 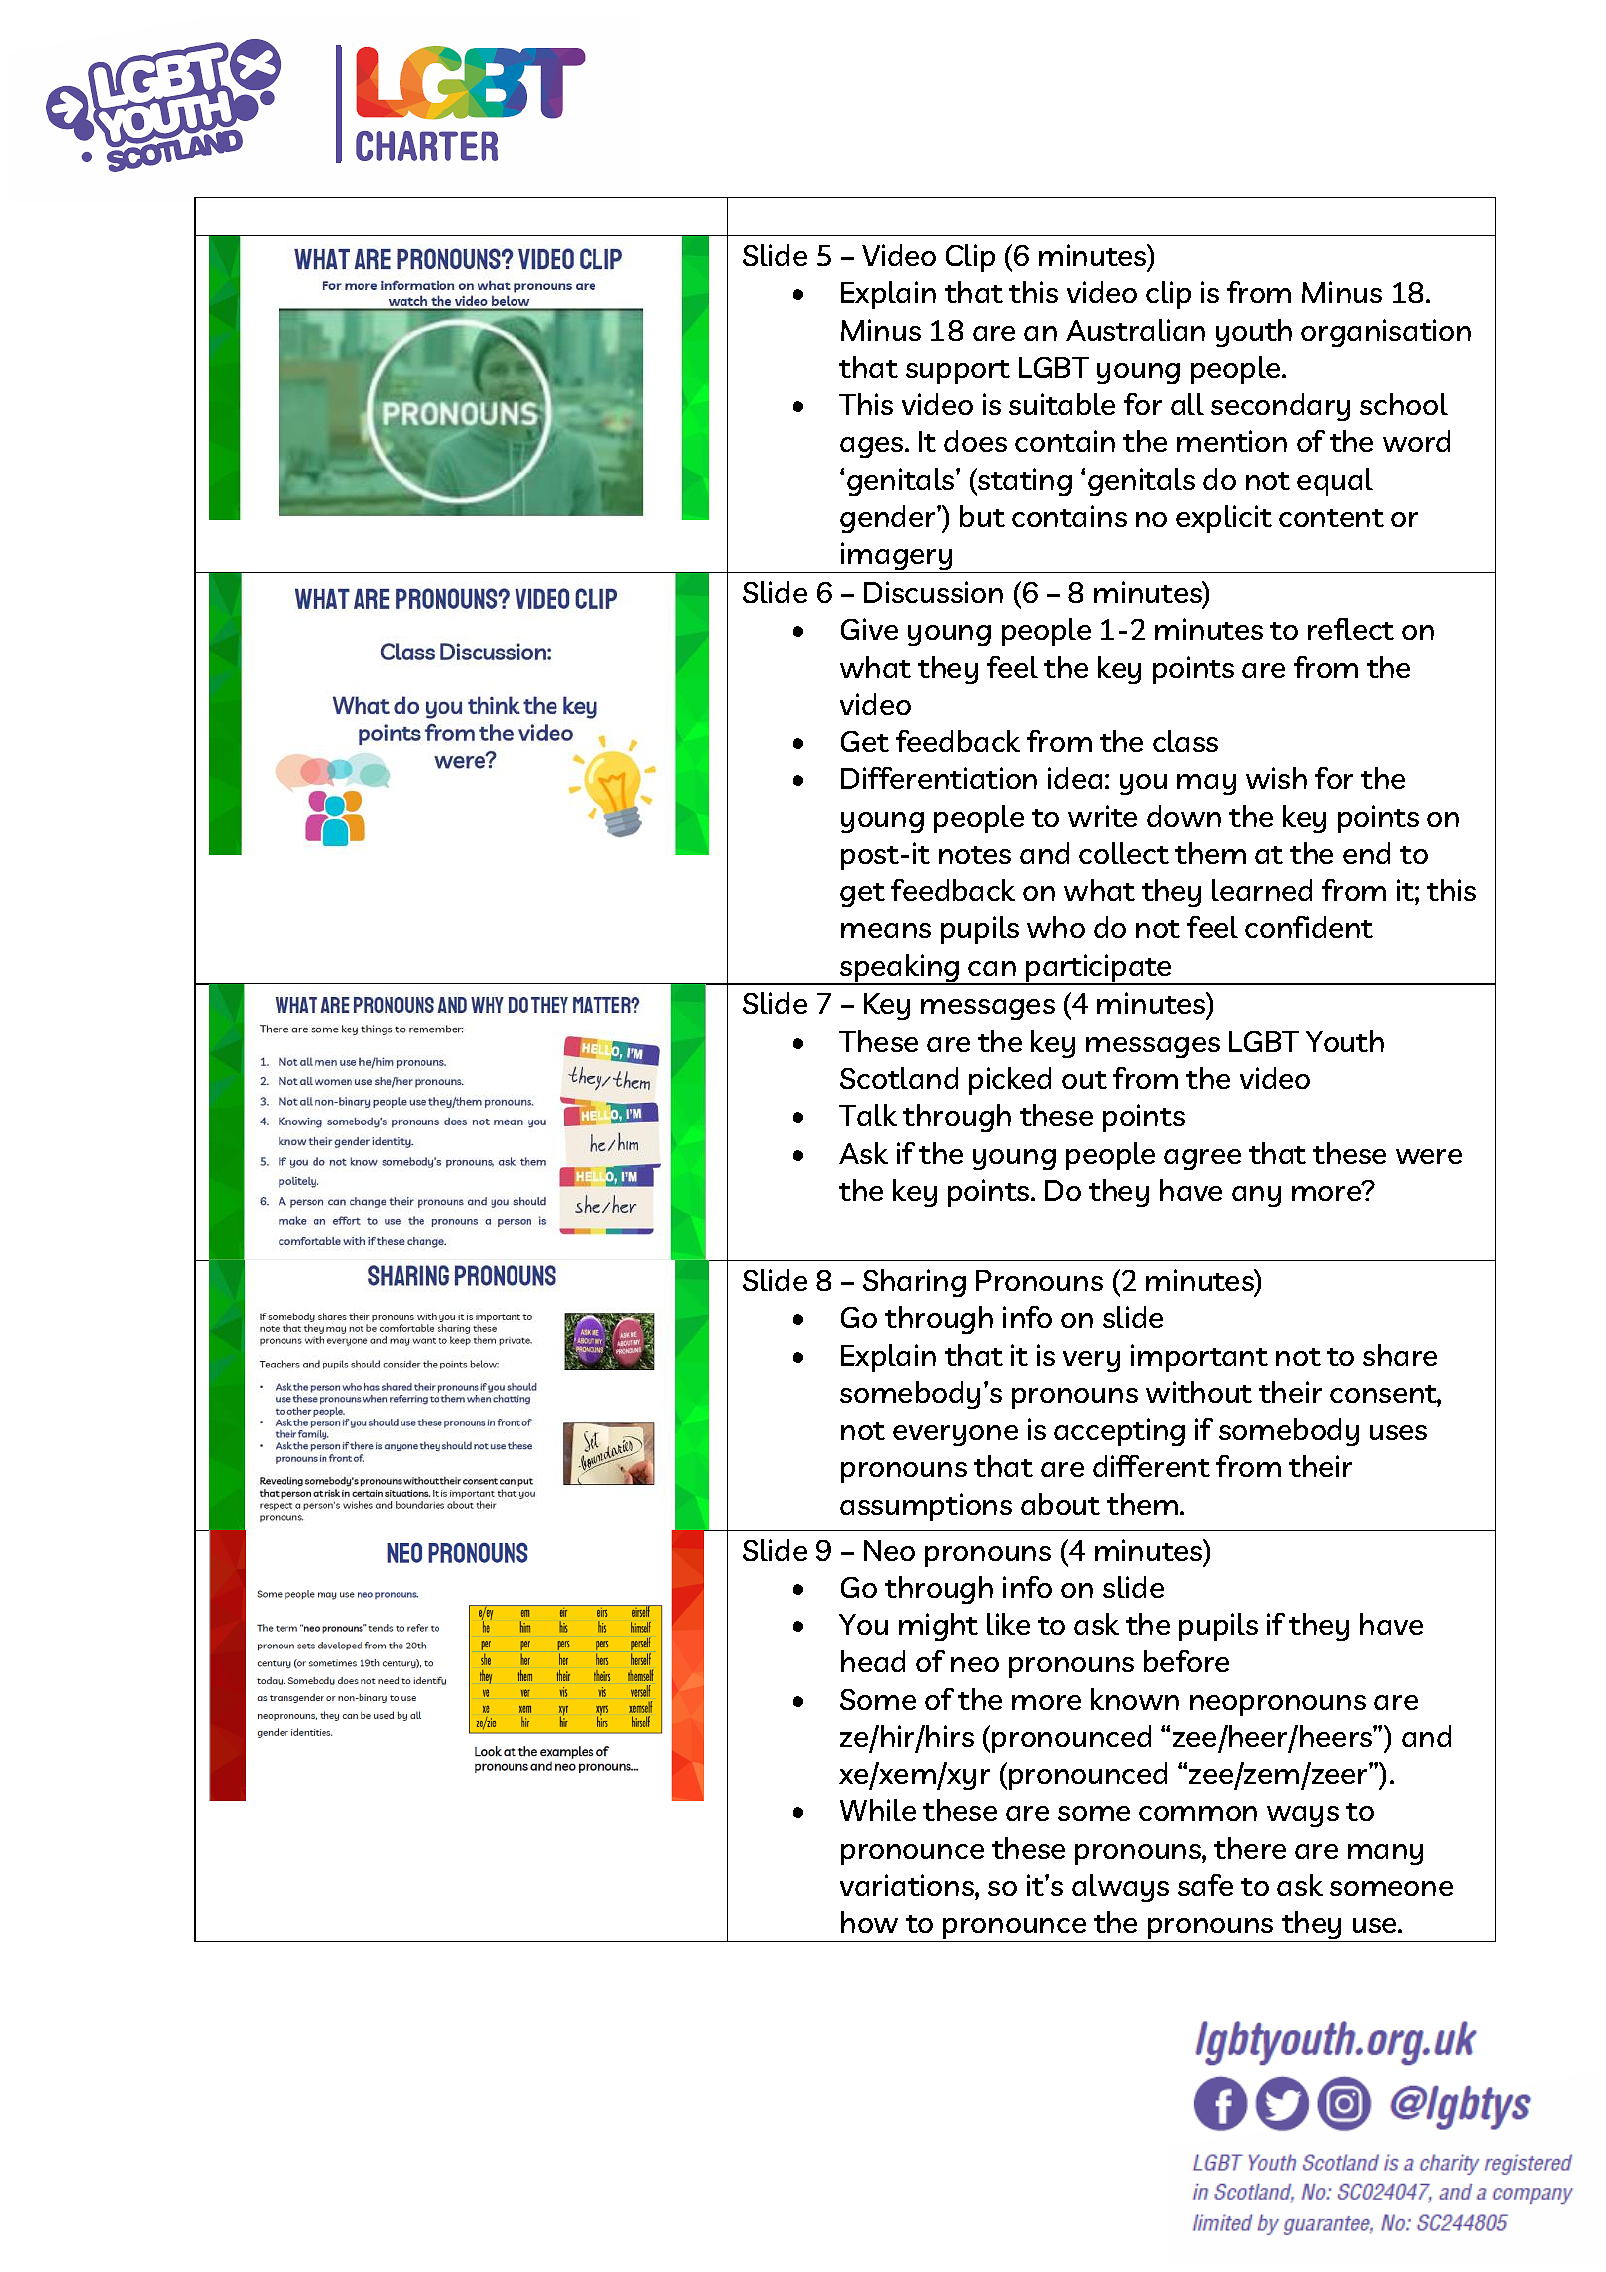 I want to click on While, so click(x=878, y=1810).
